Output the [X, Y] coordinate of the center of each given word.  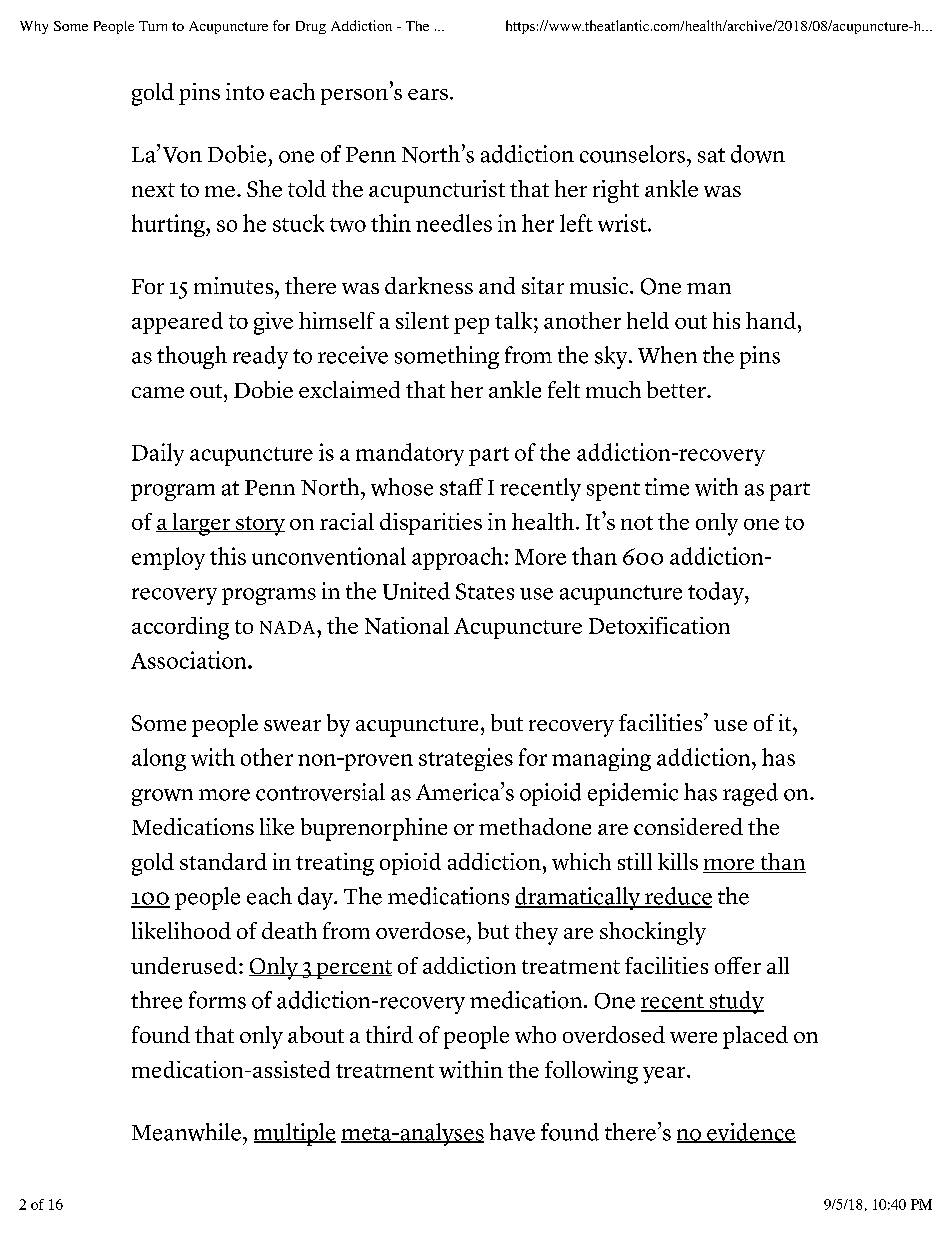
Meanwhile [186, 1132]
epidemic [633, 794]
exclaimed [349, 389]
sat [711, 155]
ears [428, 94]
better [677, 389]
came [158, 392]
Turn [153, 26]
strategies [466, 759]
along [159, 759]
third [389, 1034]
